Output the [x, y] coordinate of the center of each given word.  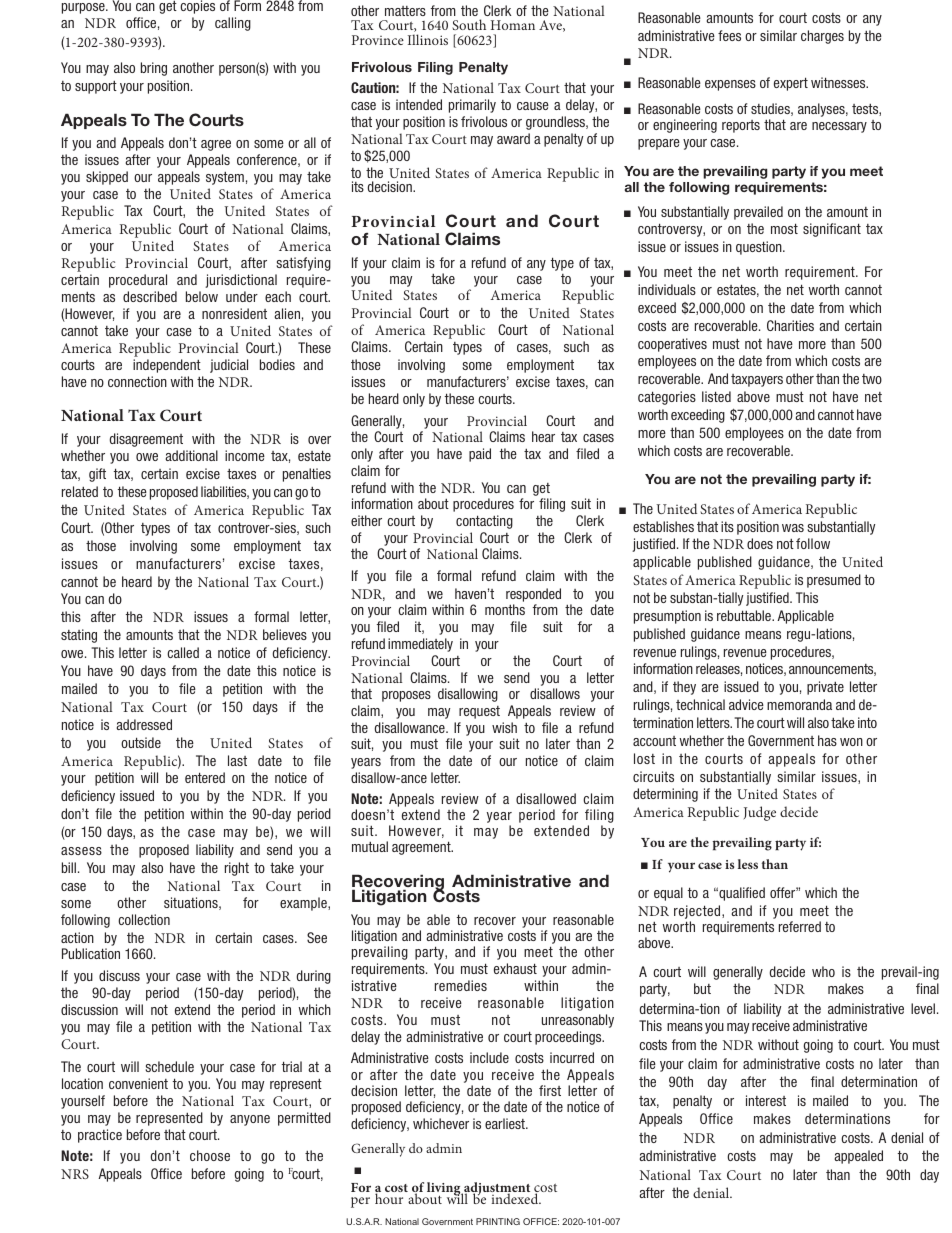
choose [210, 1155]
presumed [834, 581]
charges [822, 37]
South [469, 24]
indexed [515, 1197]
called [183, 652]
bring [154, 69]
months [505, 609]
